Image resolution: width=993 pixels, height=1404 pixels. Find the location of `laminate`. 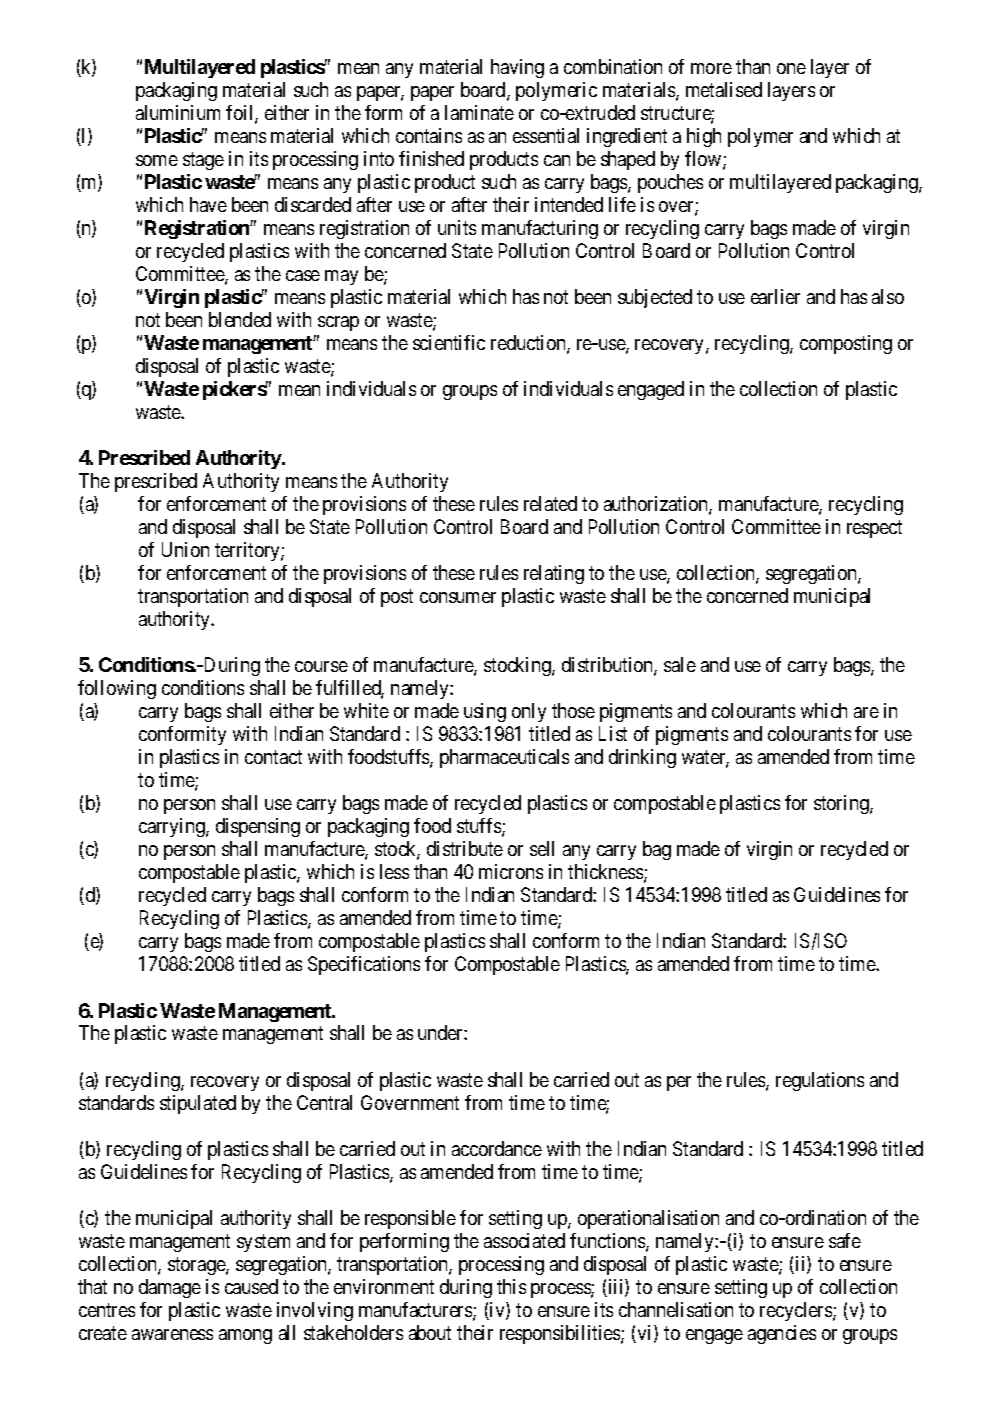

laminate is located at coordinates (479, 112).
